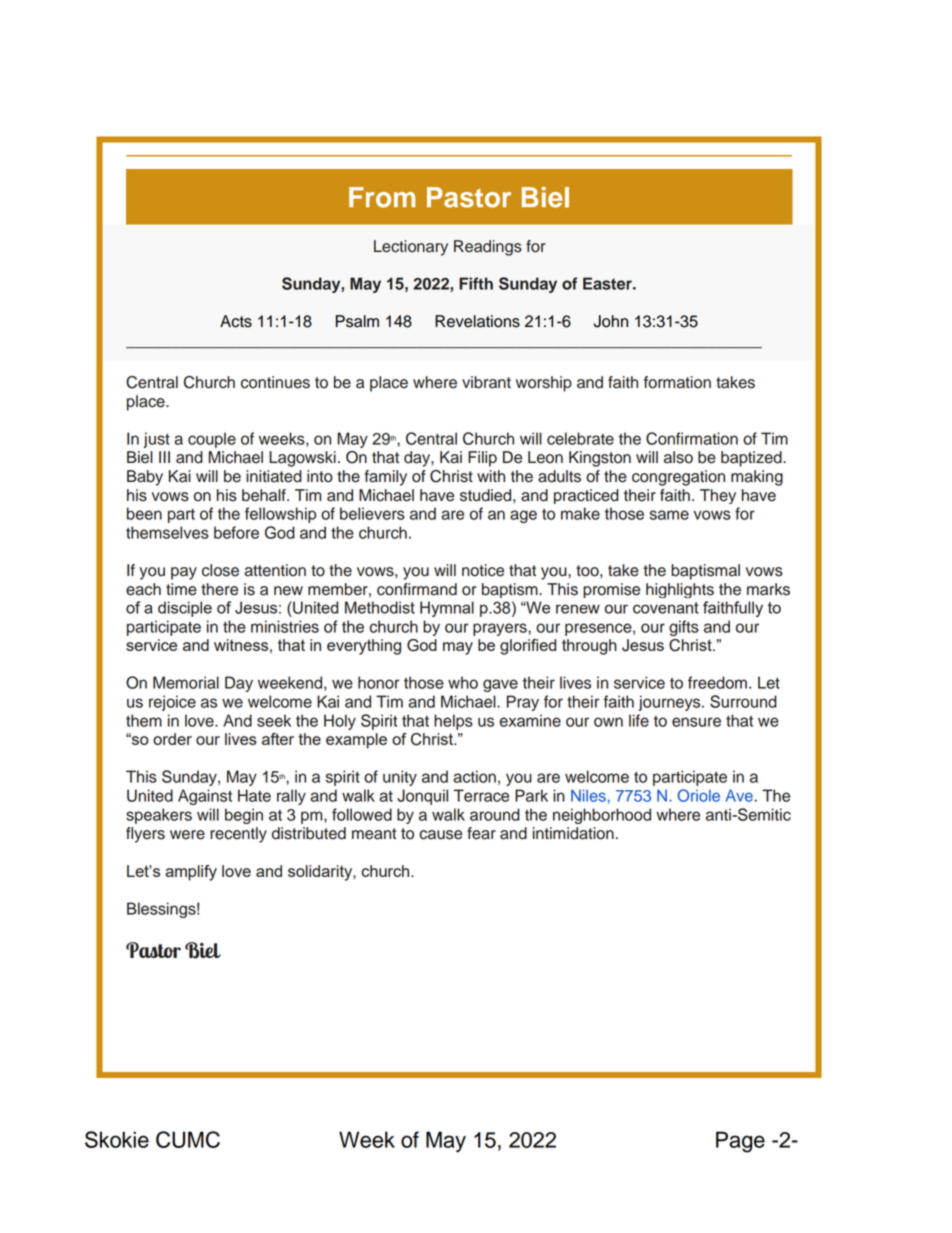  Describe the element at coordinates (671, 703) in the screenshot. I see `journeys` at that location.
